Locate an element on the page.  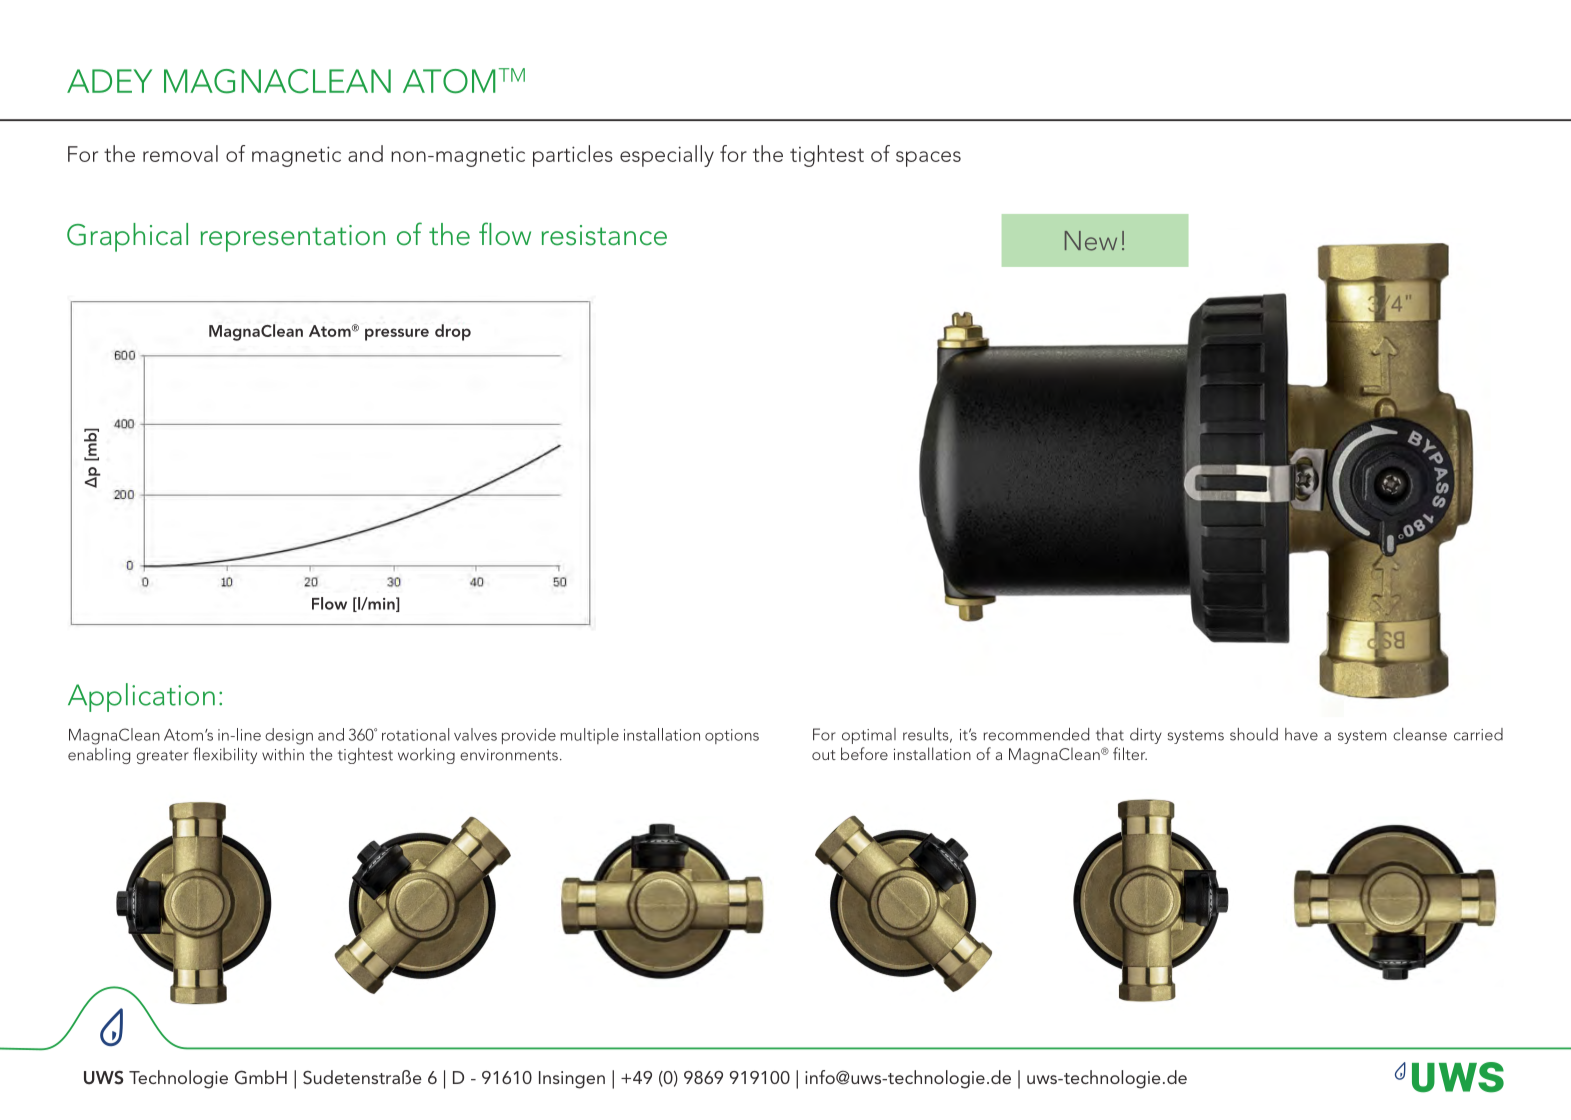
drop is located at coordinates (453, 332).
